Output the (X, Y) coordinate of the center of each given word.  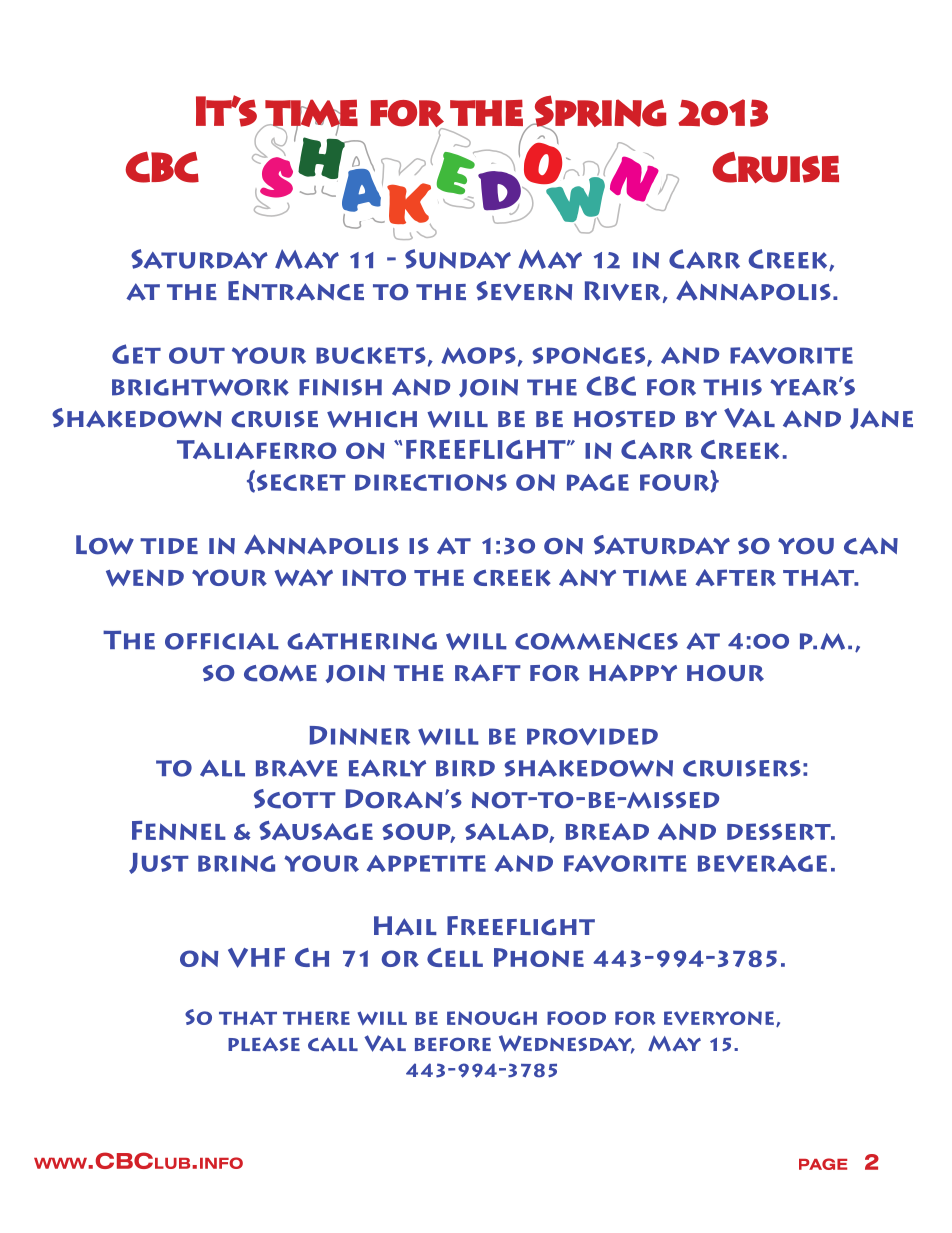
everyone (719, 1018)
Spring (600, 111)
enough (492, 1018)
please (264, 1044)
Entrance (296, 291)
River (622, 291)
